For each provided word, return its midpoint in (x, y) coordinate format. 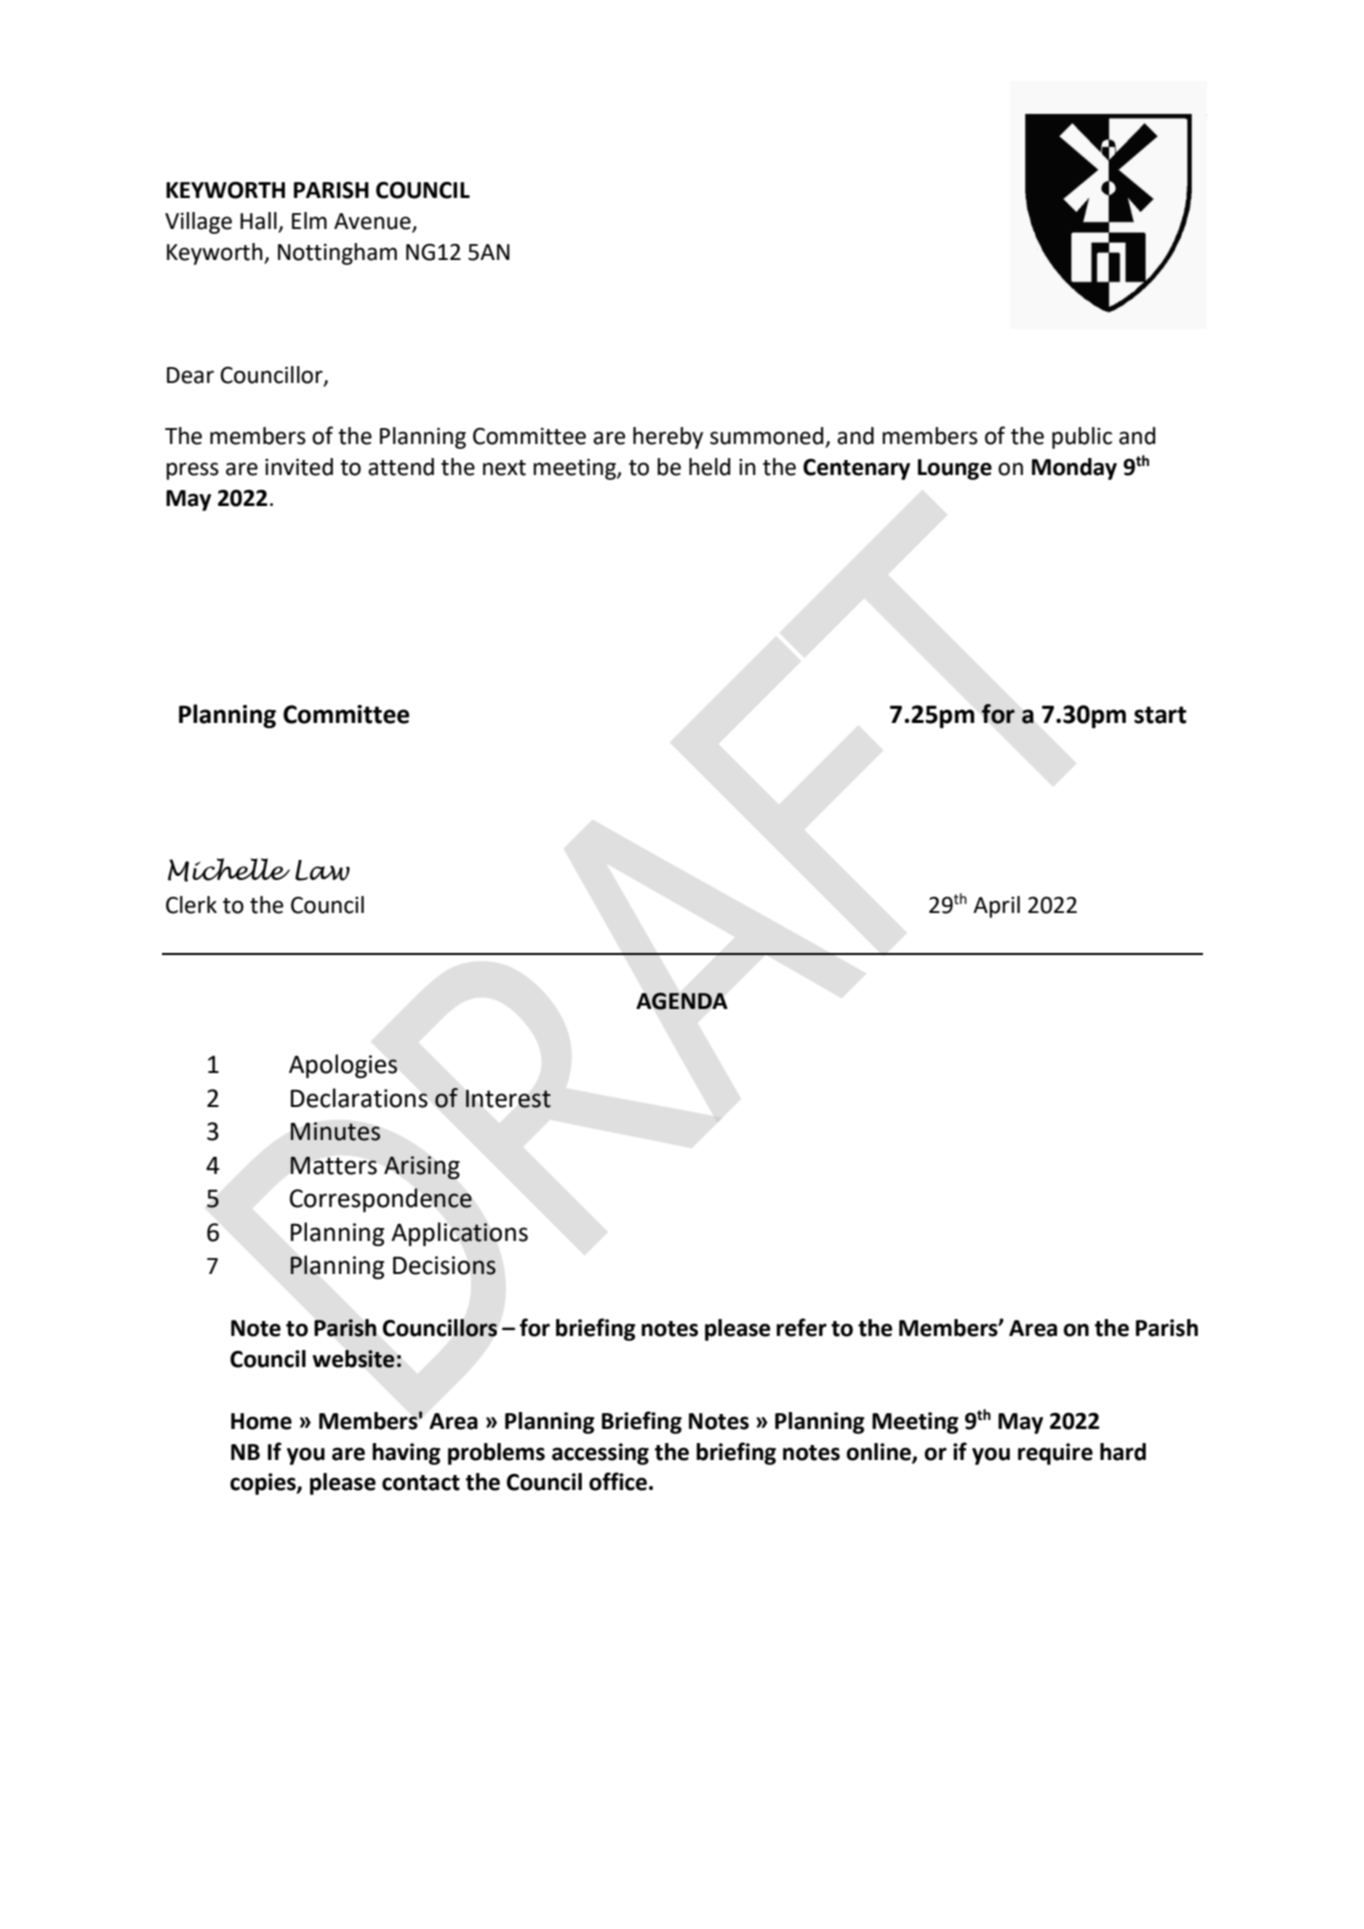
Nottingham (337, 254)
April (996, 907)
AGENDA (682, 1001)
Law (322, 870)
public (1082, 438)
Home (261, 1421)
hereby (668, 438)
